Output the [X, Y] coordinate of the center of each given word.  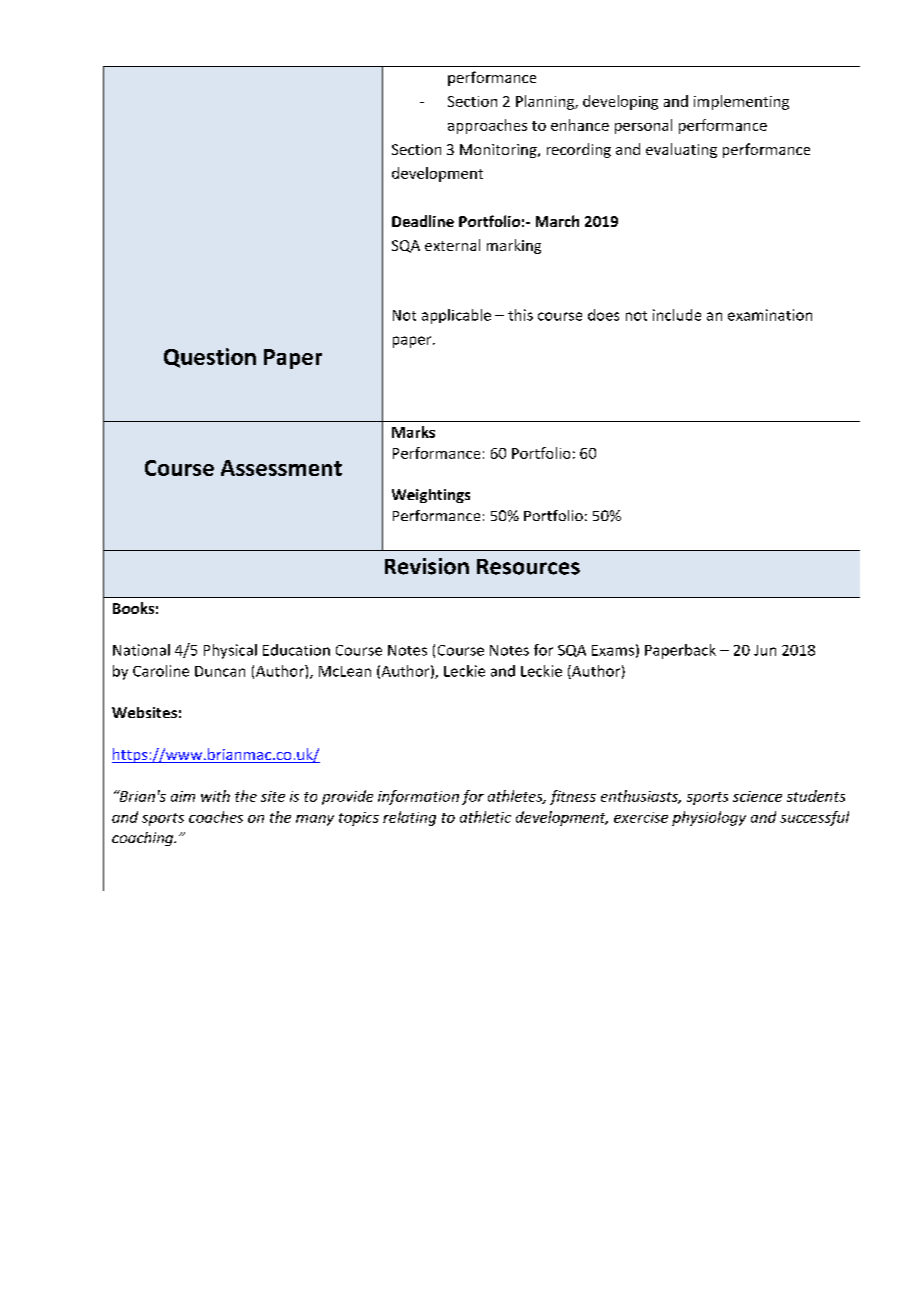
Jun [765, 650]
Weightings [431, 496]
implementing [741, 102]
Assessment [281, 468]
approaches [487, 126]
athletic [485, 817]
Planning [546, 102]
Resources [528, 567]
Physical [230, 651]
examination [770, 315]
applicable [456, 316]
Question [210, 358]
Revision [427, 566]
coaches [216, 817]
